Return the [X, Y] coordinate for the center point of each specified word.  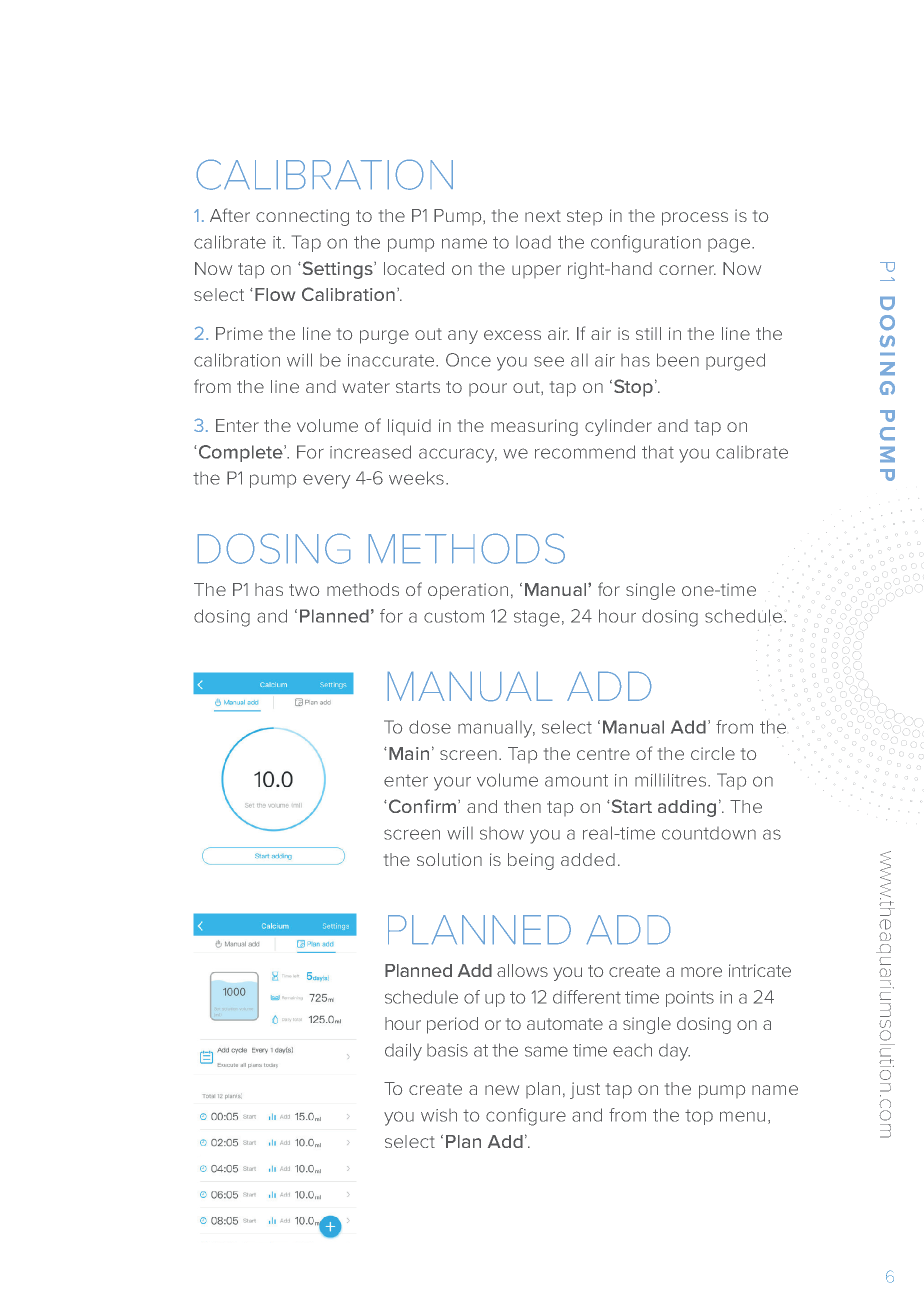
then [522, 806]
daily [403, 1052]
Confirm [422, 806]
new [502, 1090]
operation [468, 591]
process [695, 219]
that [658, 452]
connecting [302, 217]
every [326, 481]
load [533, 242]
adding [687, 808]
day [674, 1052]
